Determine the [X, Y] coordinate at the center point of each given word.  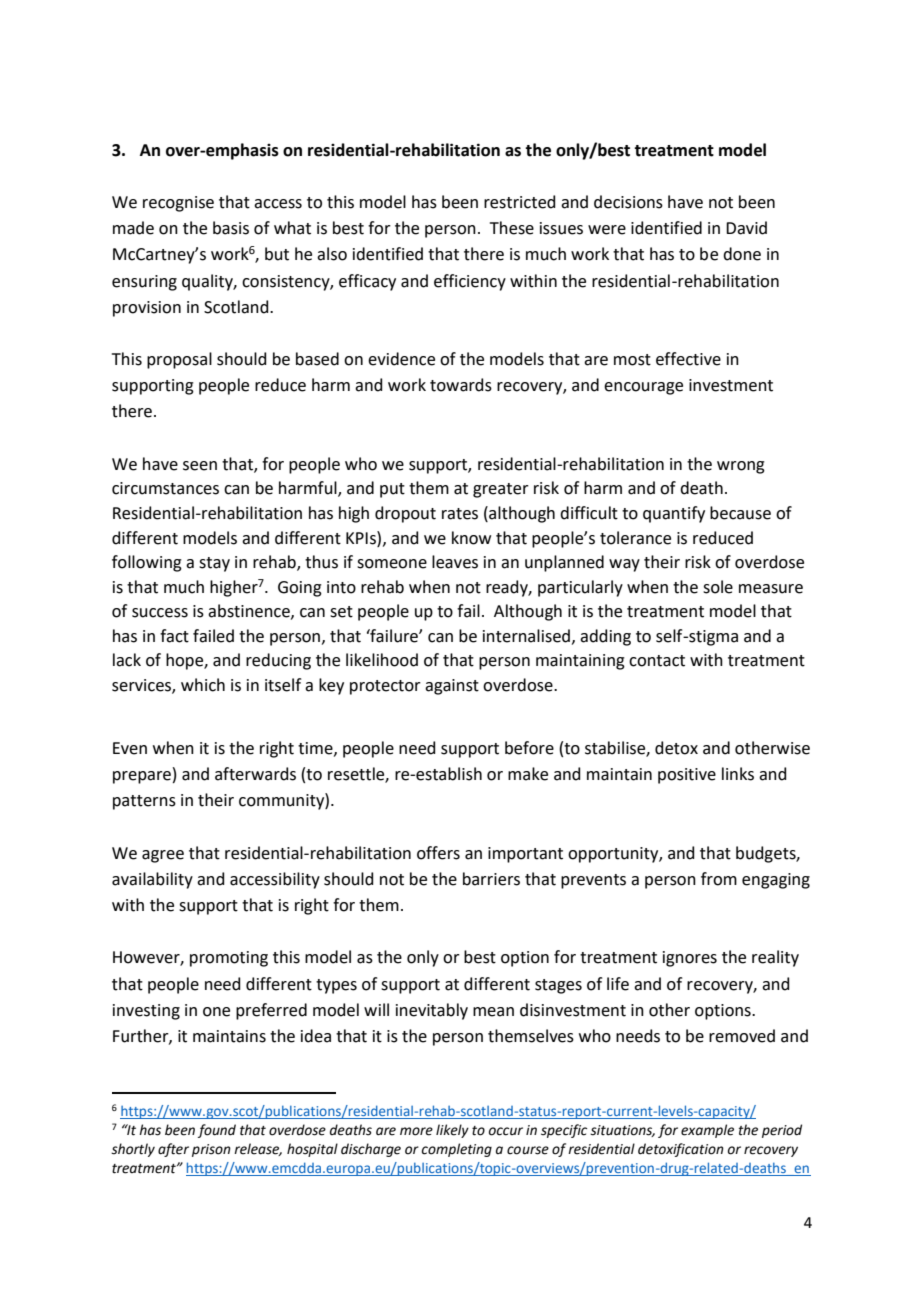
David [746, 228]
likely [452, 1131]
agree [163, 856]
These [512, 228]
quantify [674, 514]
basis [231, 228]
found [217, 1131]
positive [687, 776]
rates [460, 514]
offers [438, 853]
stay [214, 564]
